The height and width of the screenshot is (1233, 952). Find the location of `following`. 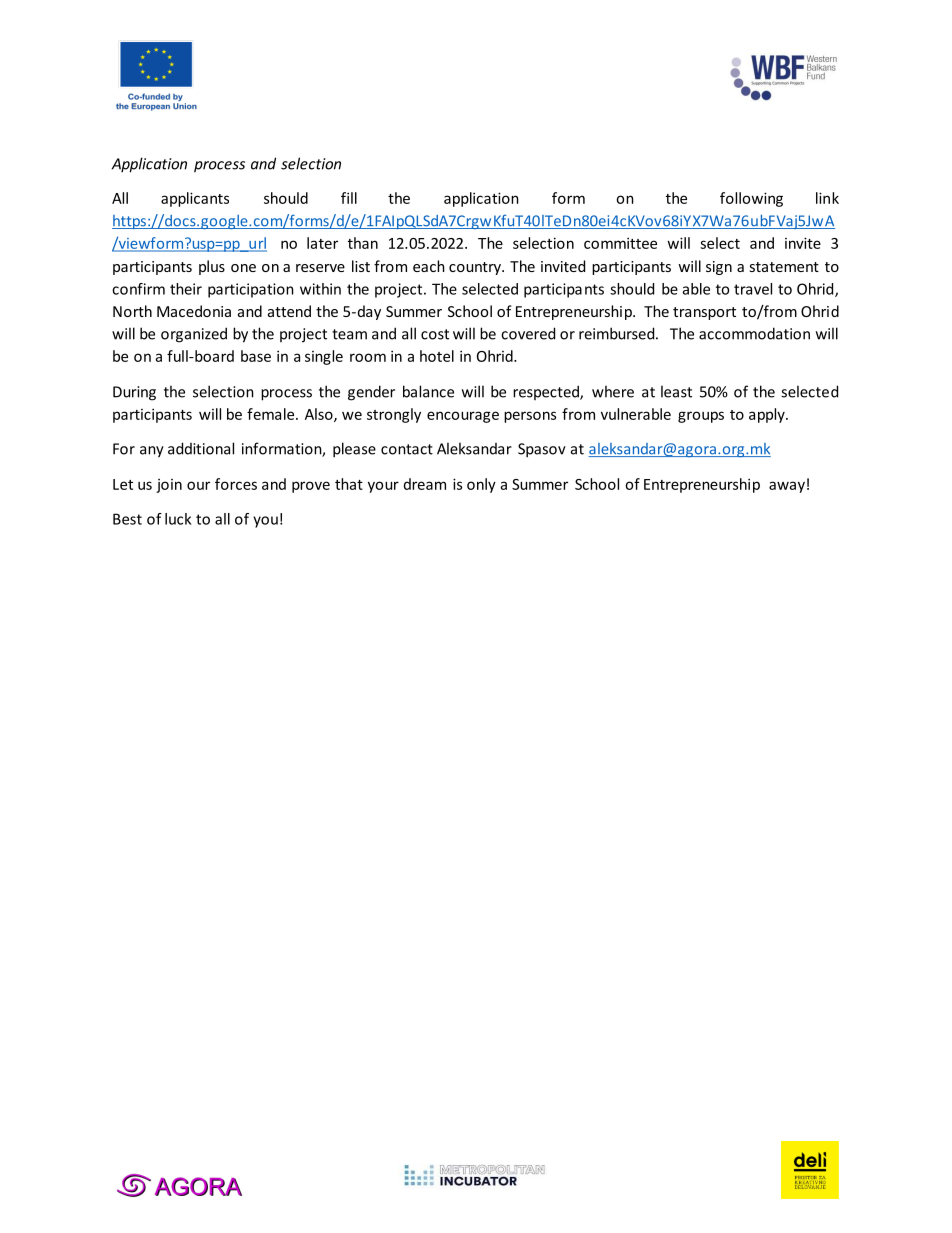

following is located at coordinates (751, 199).
